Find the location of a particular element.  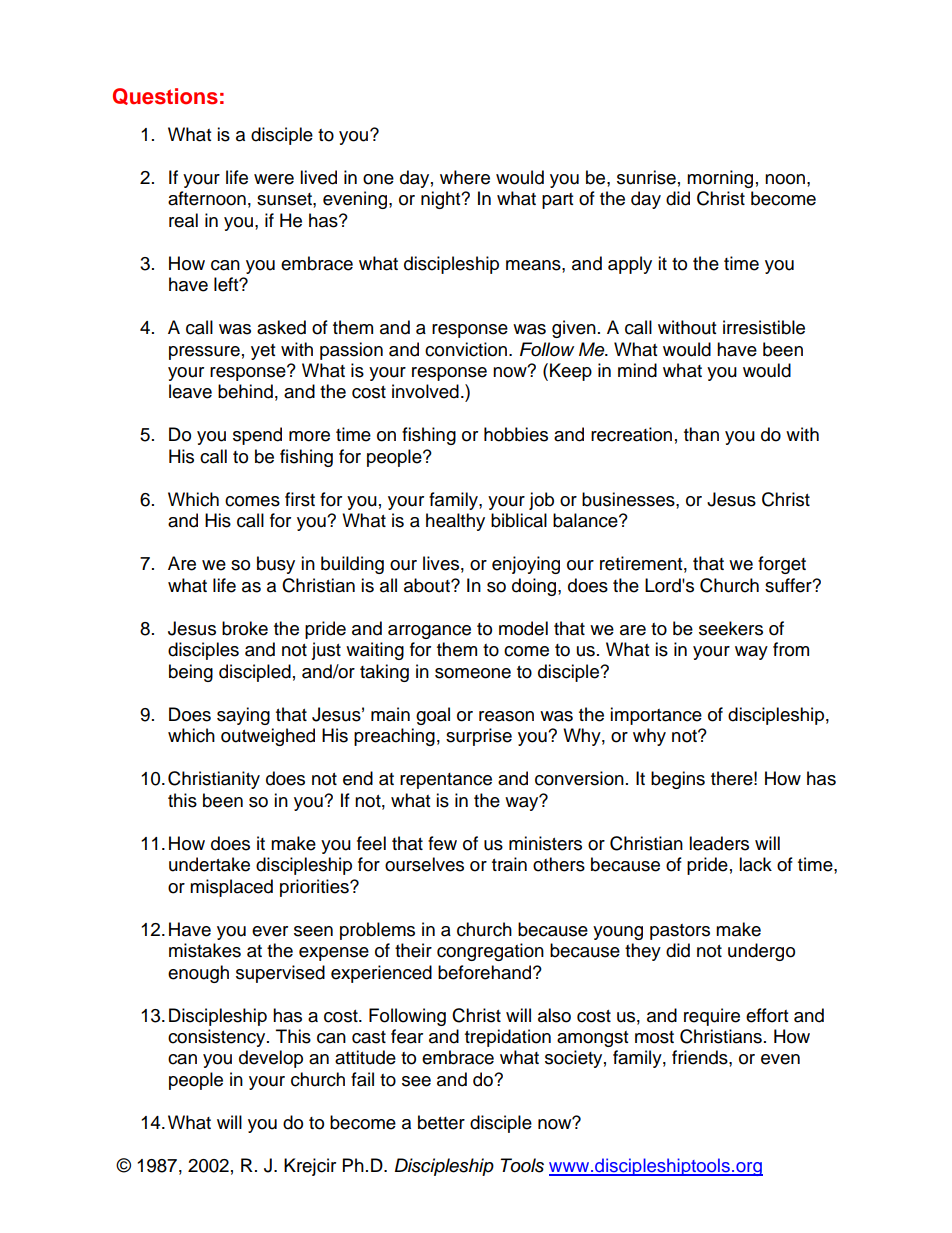

irresistible is located at coordinates (764, 327).
